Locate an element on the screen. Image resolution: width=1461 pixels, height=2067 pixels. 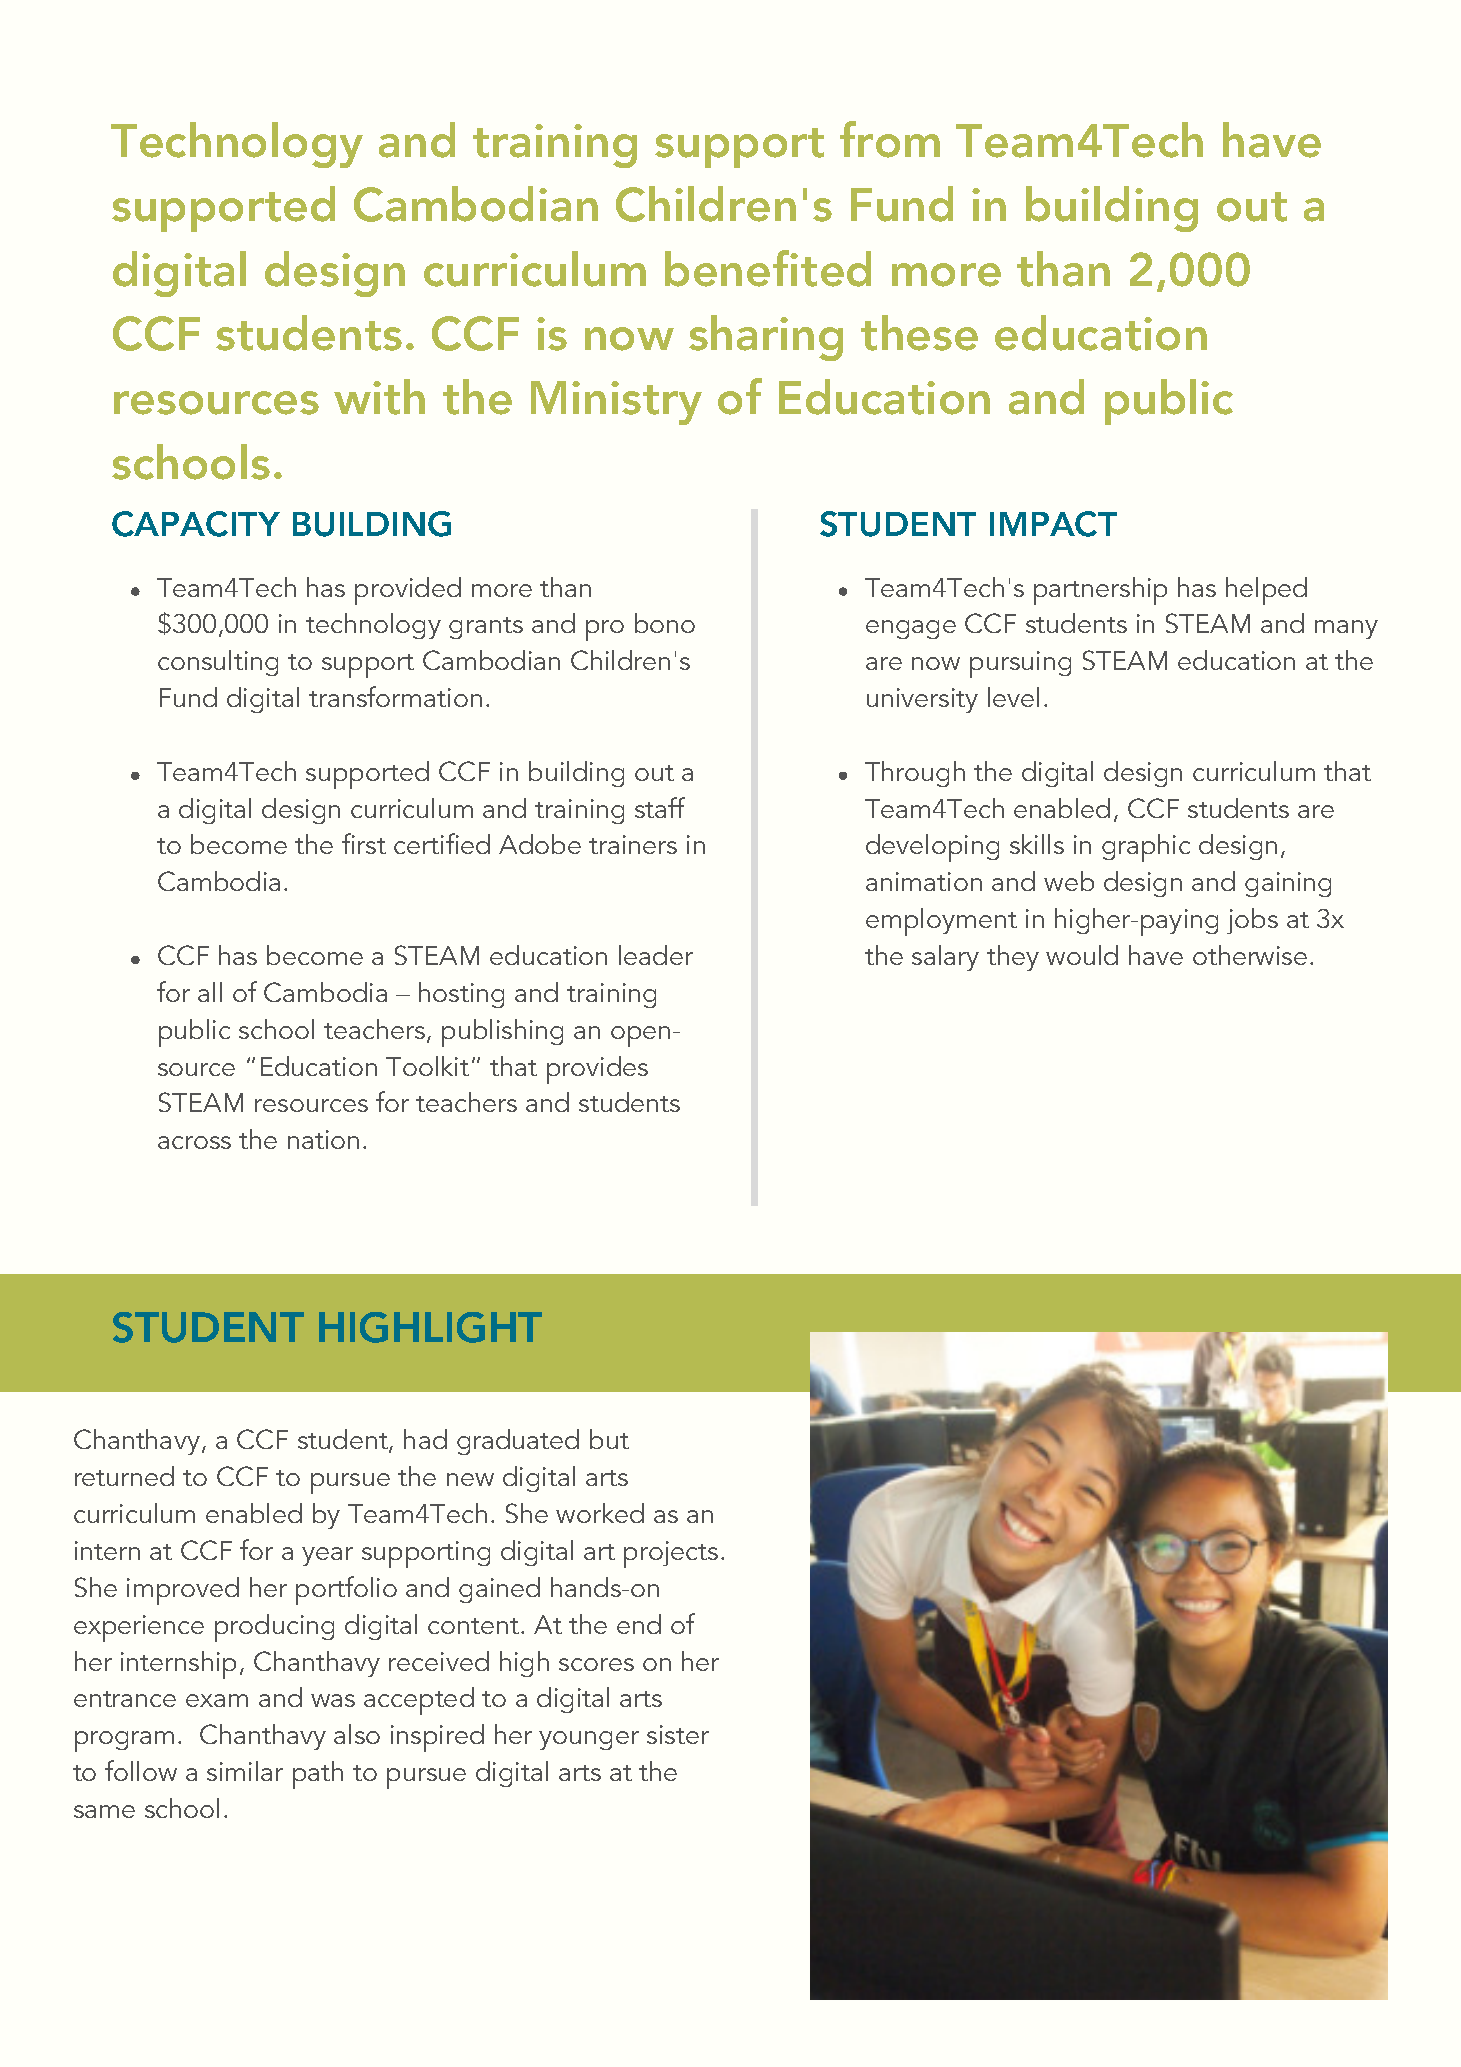
with is located at coordinates (379, 397).
